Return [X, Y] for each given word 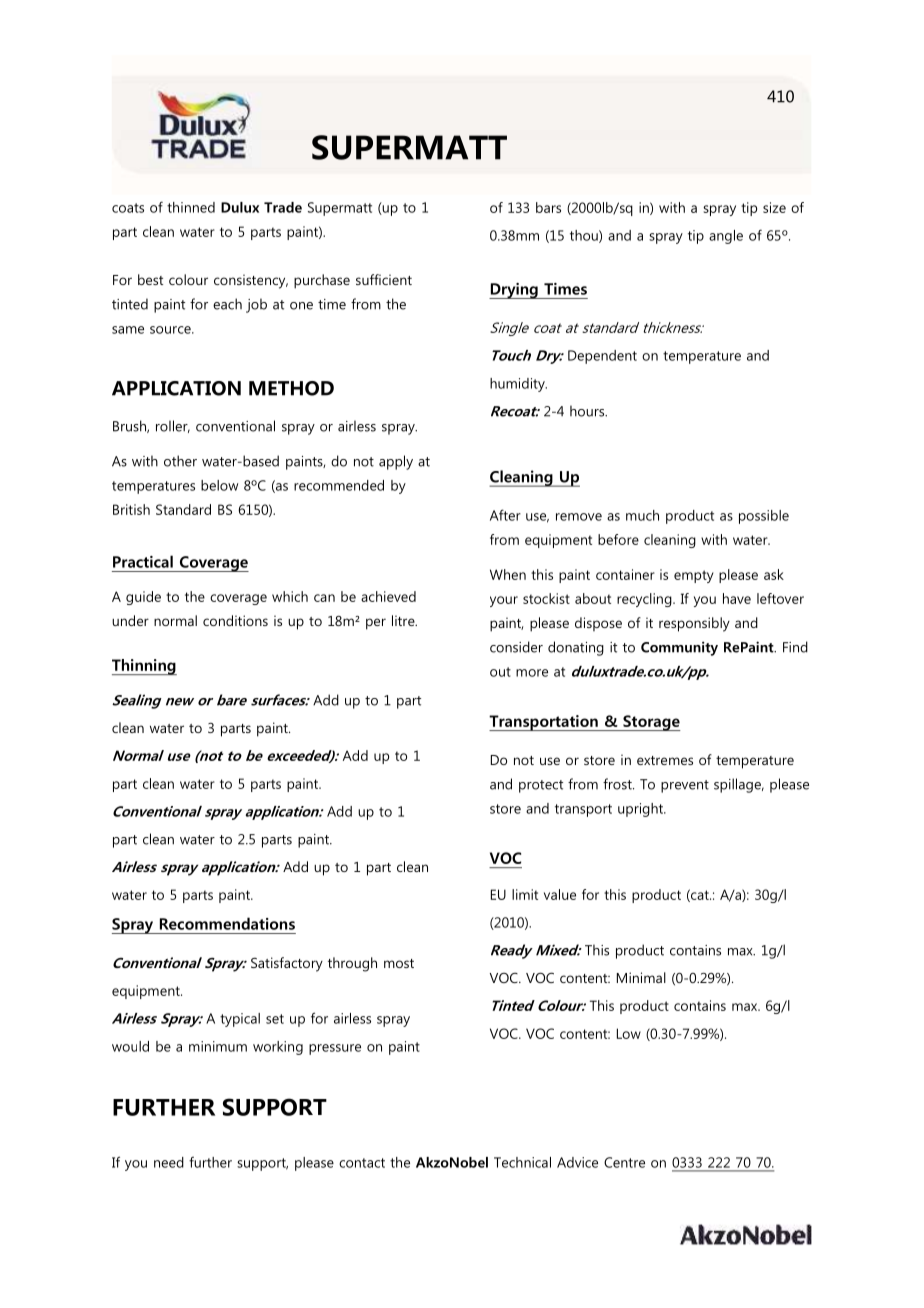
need [169, 1162]
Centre [624, 1162]
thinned [191, 207]
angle [726, 237]
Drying [514, 291]
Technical [522, 1162]
